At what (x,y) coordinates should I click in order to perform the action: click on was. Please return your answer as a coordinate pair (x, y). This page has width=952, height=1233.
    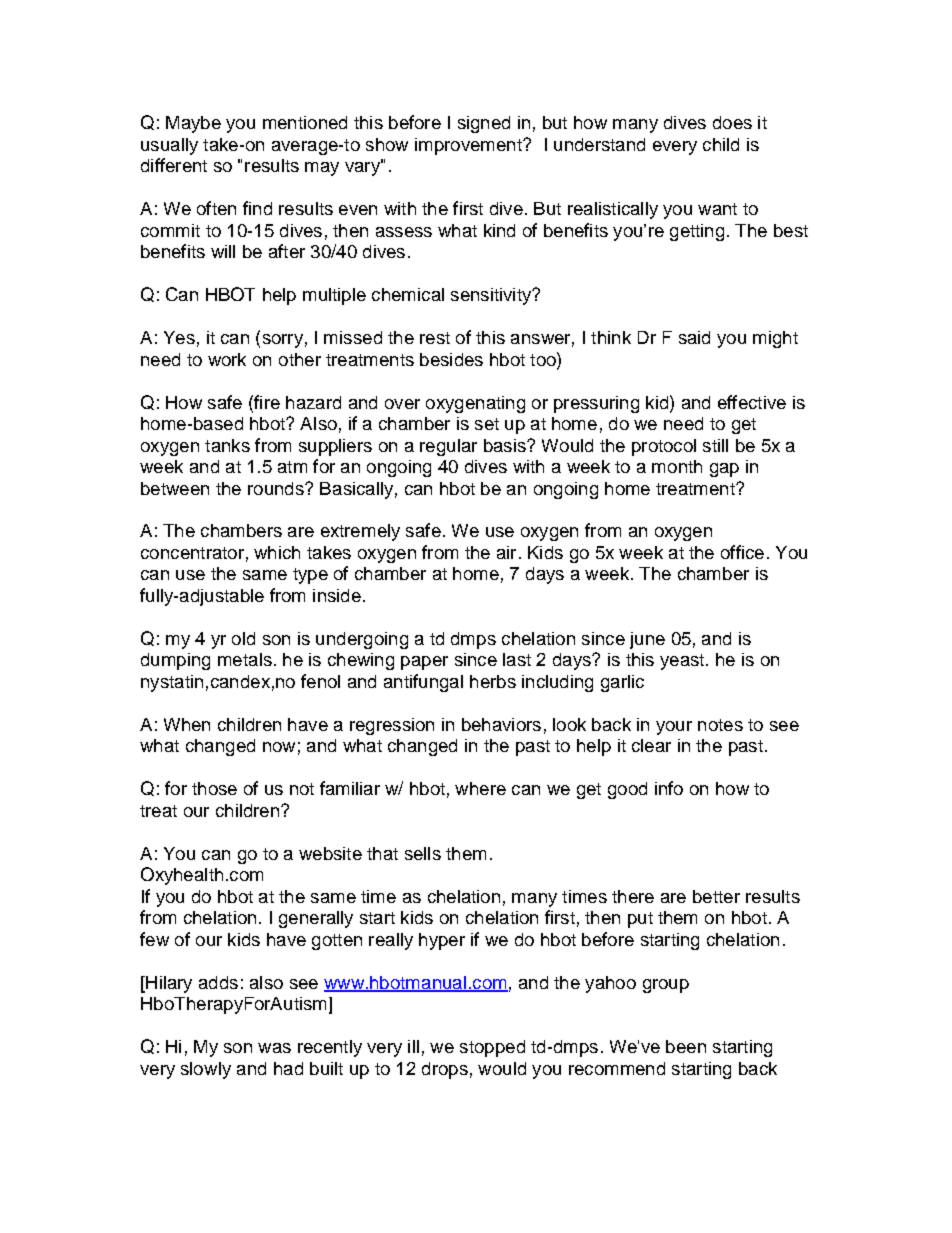
    Looking at the image, I should click on (274, 1048).
